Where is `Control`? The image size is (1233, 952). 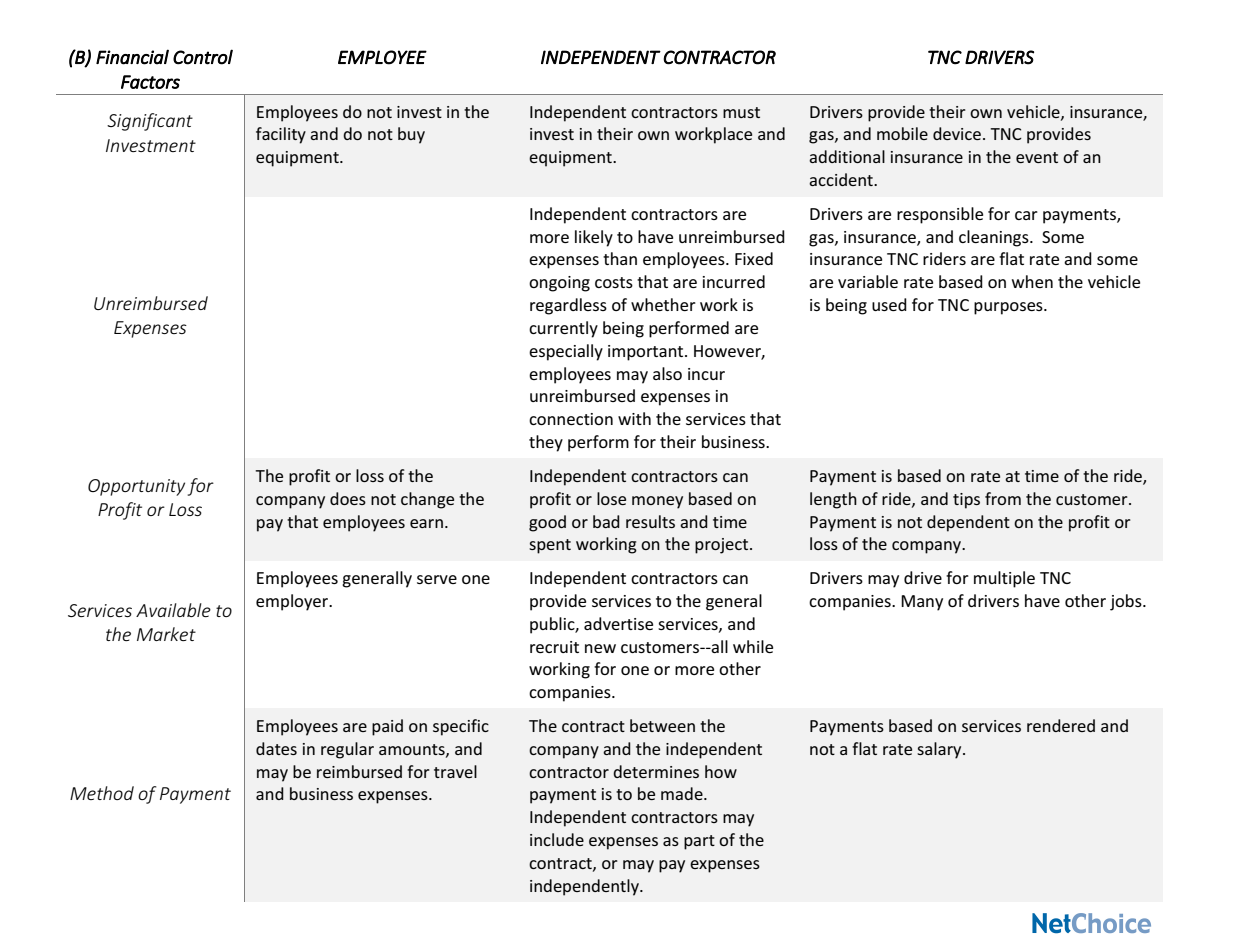 Control is located at coordinates (203, 57).
